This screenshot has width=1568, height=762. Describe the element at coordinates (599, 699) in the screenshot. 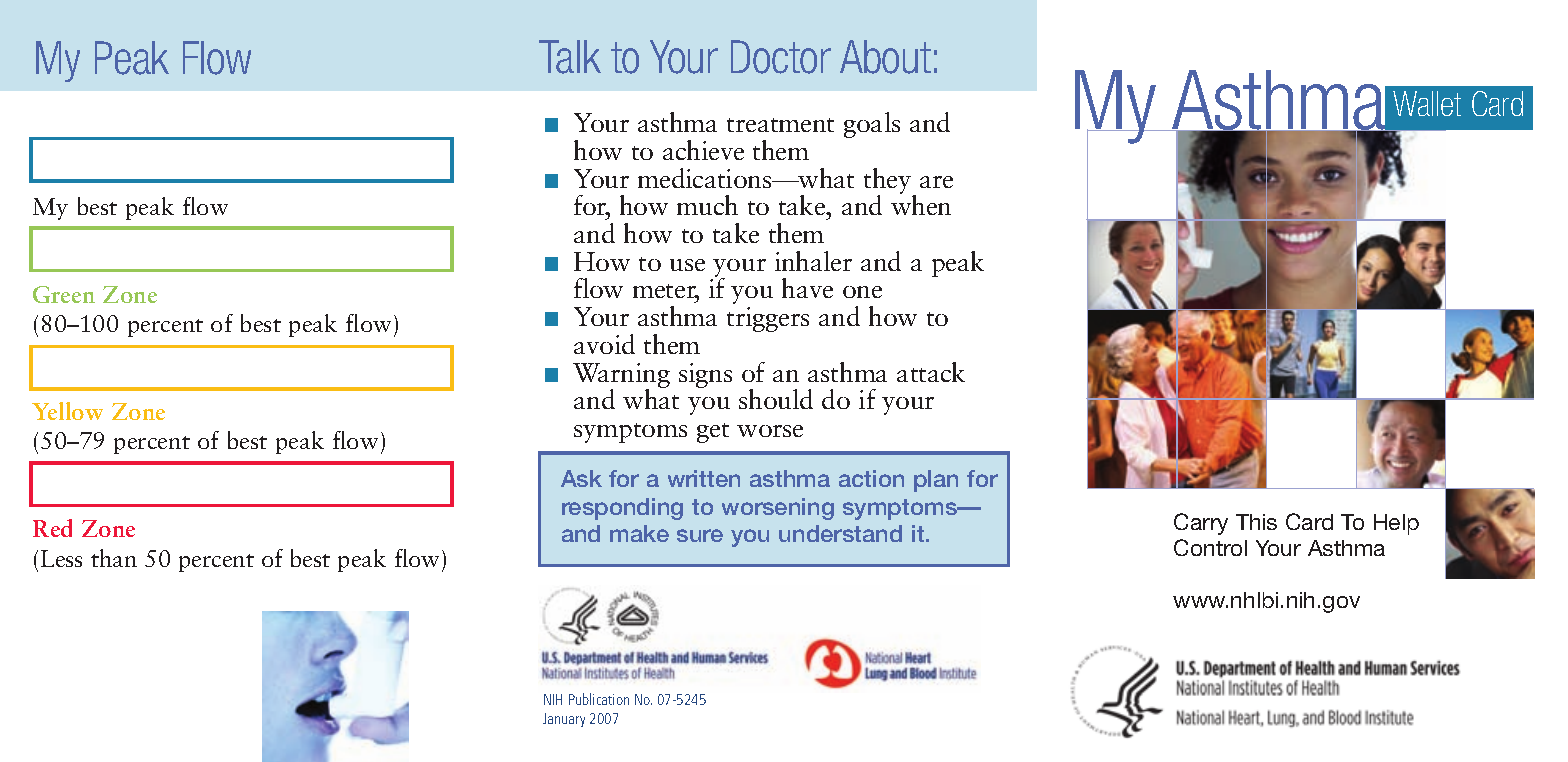

I see `Publication` at that location.
